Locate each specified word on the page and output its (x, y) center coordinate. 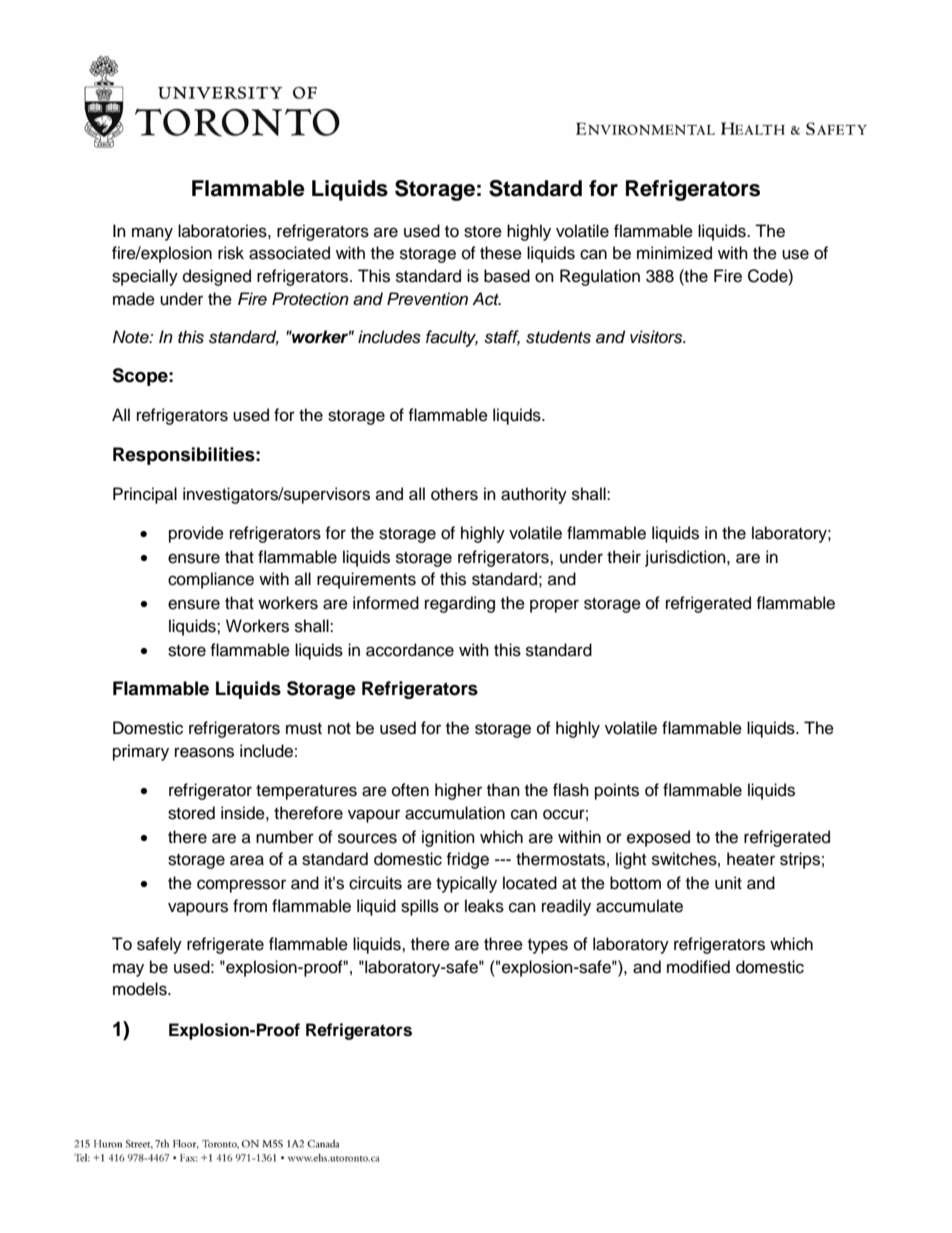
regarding (460, 604)
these (501, 253)
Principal (145, 495)
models (141, 989)
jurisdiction (686, 558)
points (617, 791)
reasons (204, 752)
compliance (211, 580)
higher (458, 791)
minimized (674, 253)
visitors (657, 337)
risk (231, 253)
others (454, 494)
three (503, 944)
